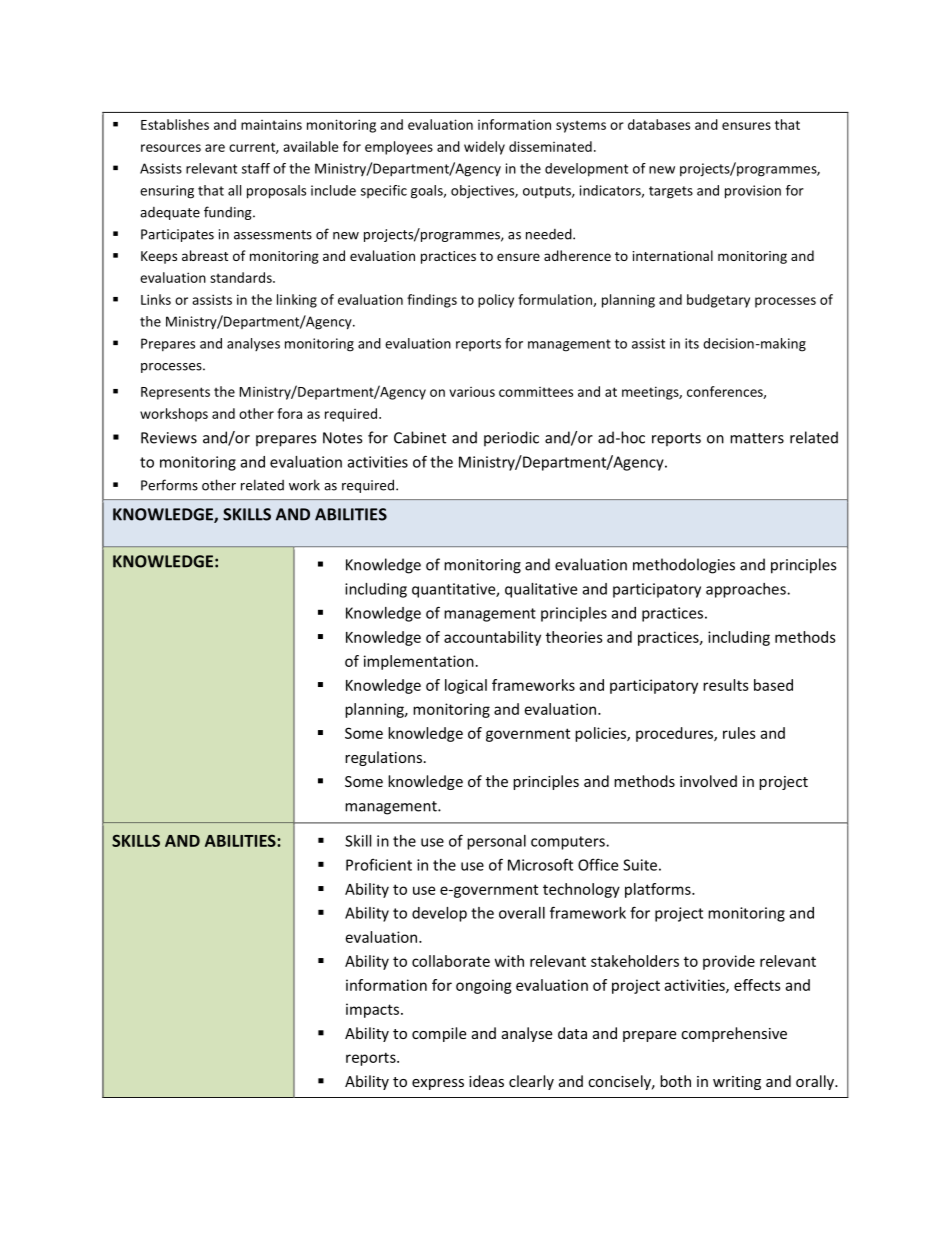 The width and height of the screenshot is (952, 1233). I want to click on Proficient, so click(379, 864).
